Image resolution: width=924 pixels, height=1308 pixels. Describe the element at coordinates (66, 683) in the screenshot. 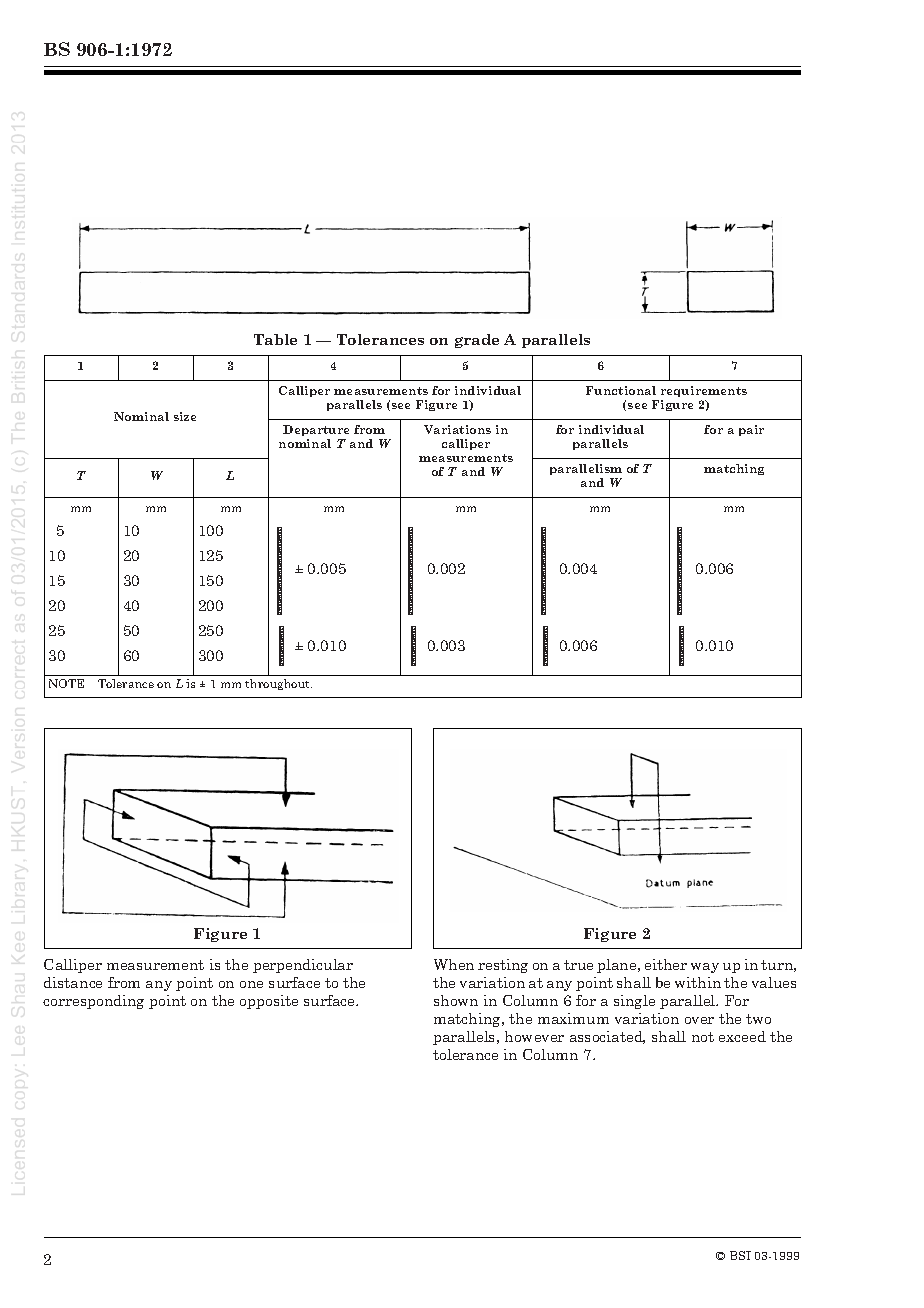

I see `NOTE` at that location.
